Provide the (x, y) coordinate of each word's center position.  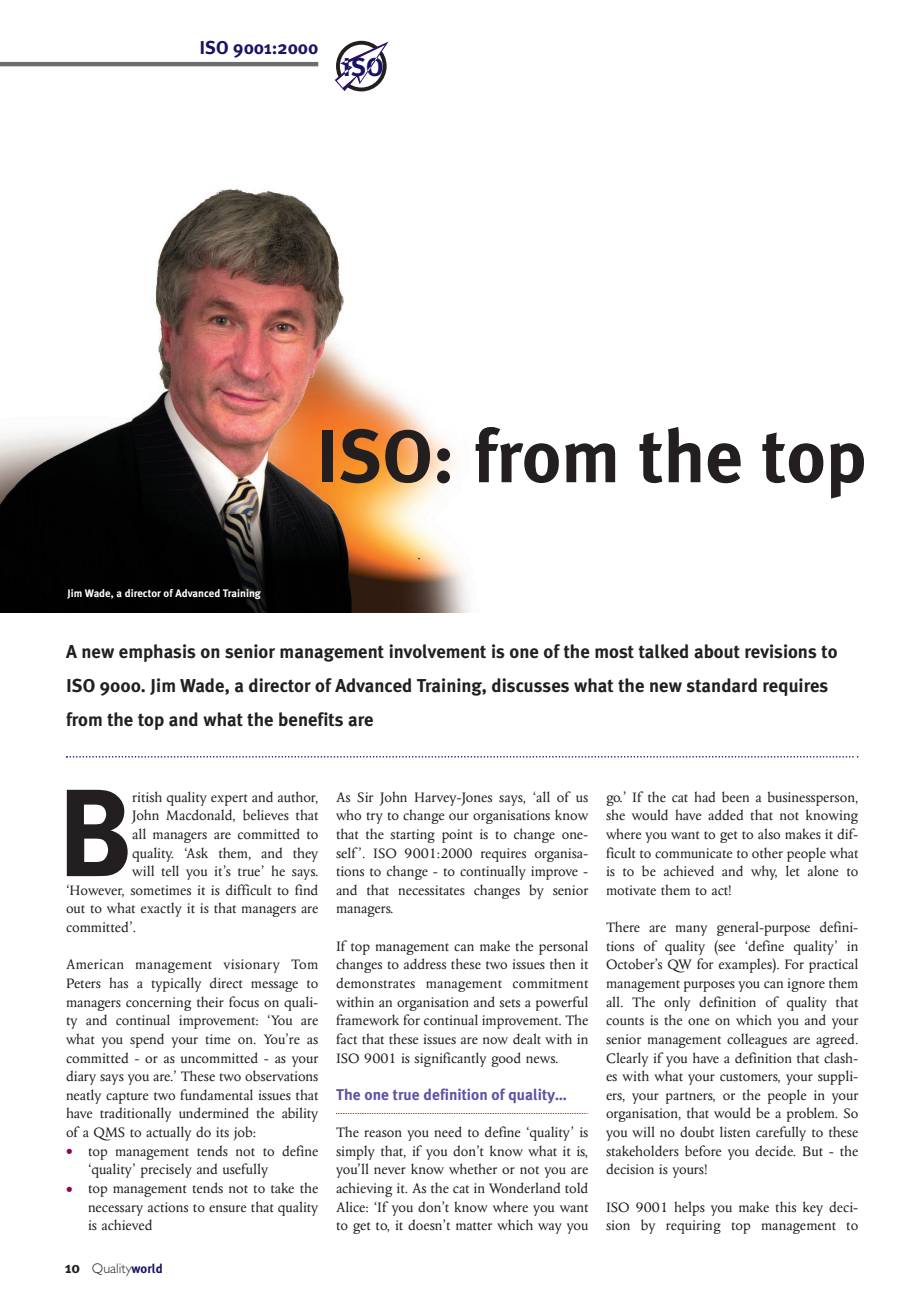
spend (147, 1040)
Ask (196, 853)
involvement (437, 651)
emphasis (157, 653)
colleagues (757, 1040)
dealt (527, 1038)
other (767, 852)
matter (474, 1226)
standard (722, 685)
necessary (115, 1210)
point (457, 836)
